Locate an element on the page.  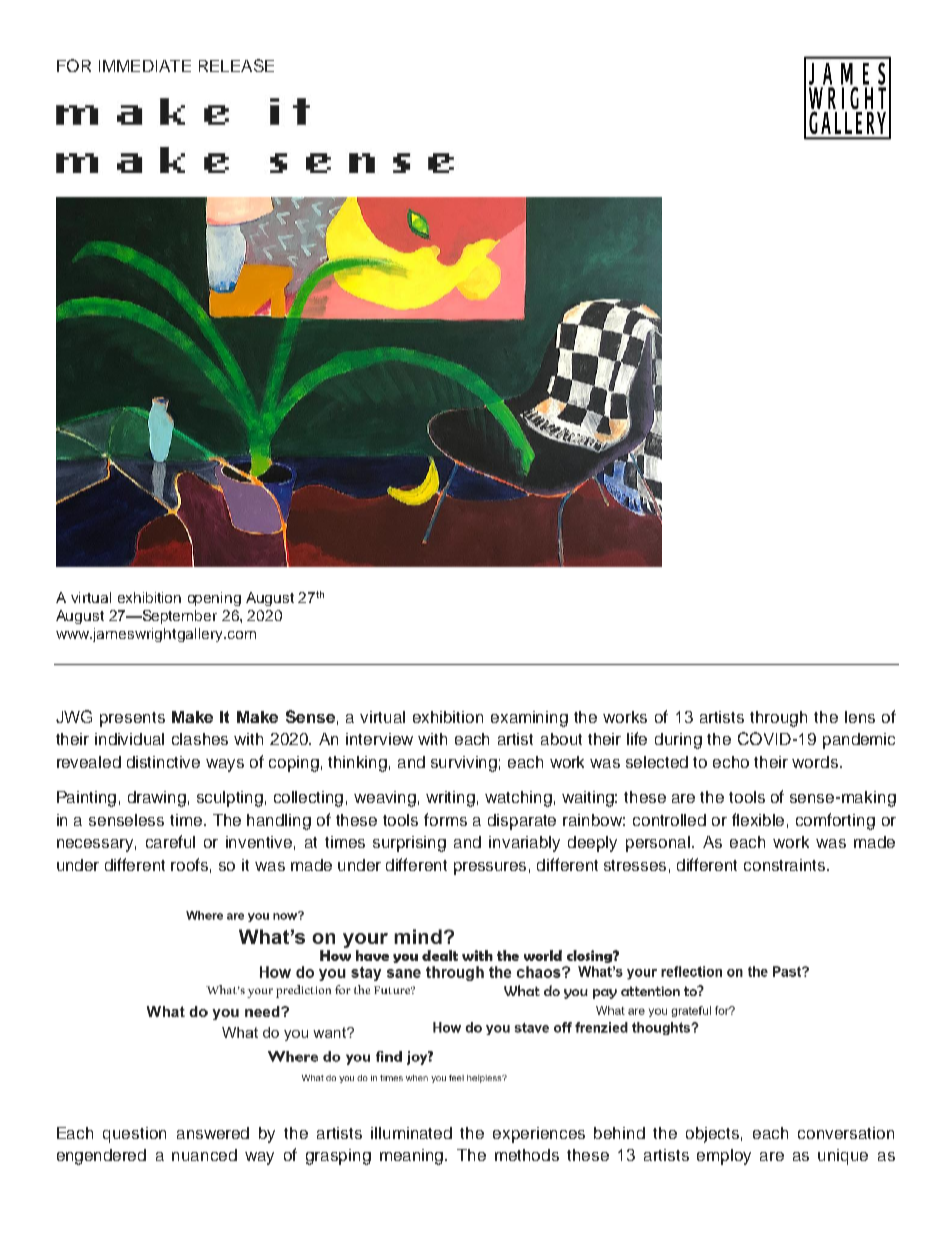
employ is located at coordinates (724, 1157).
